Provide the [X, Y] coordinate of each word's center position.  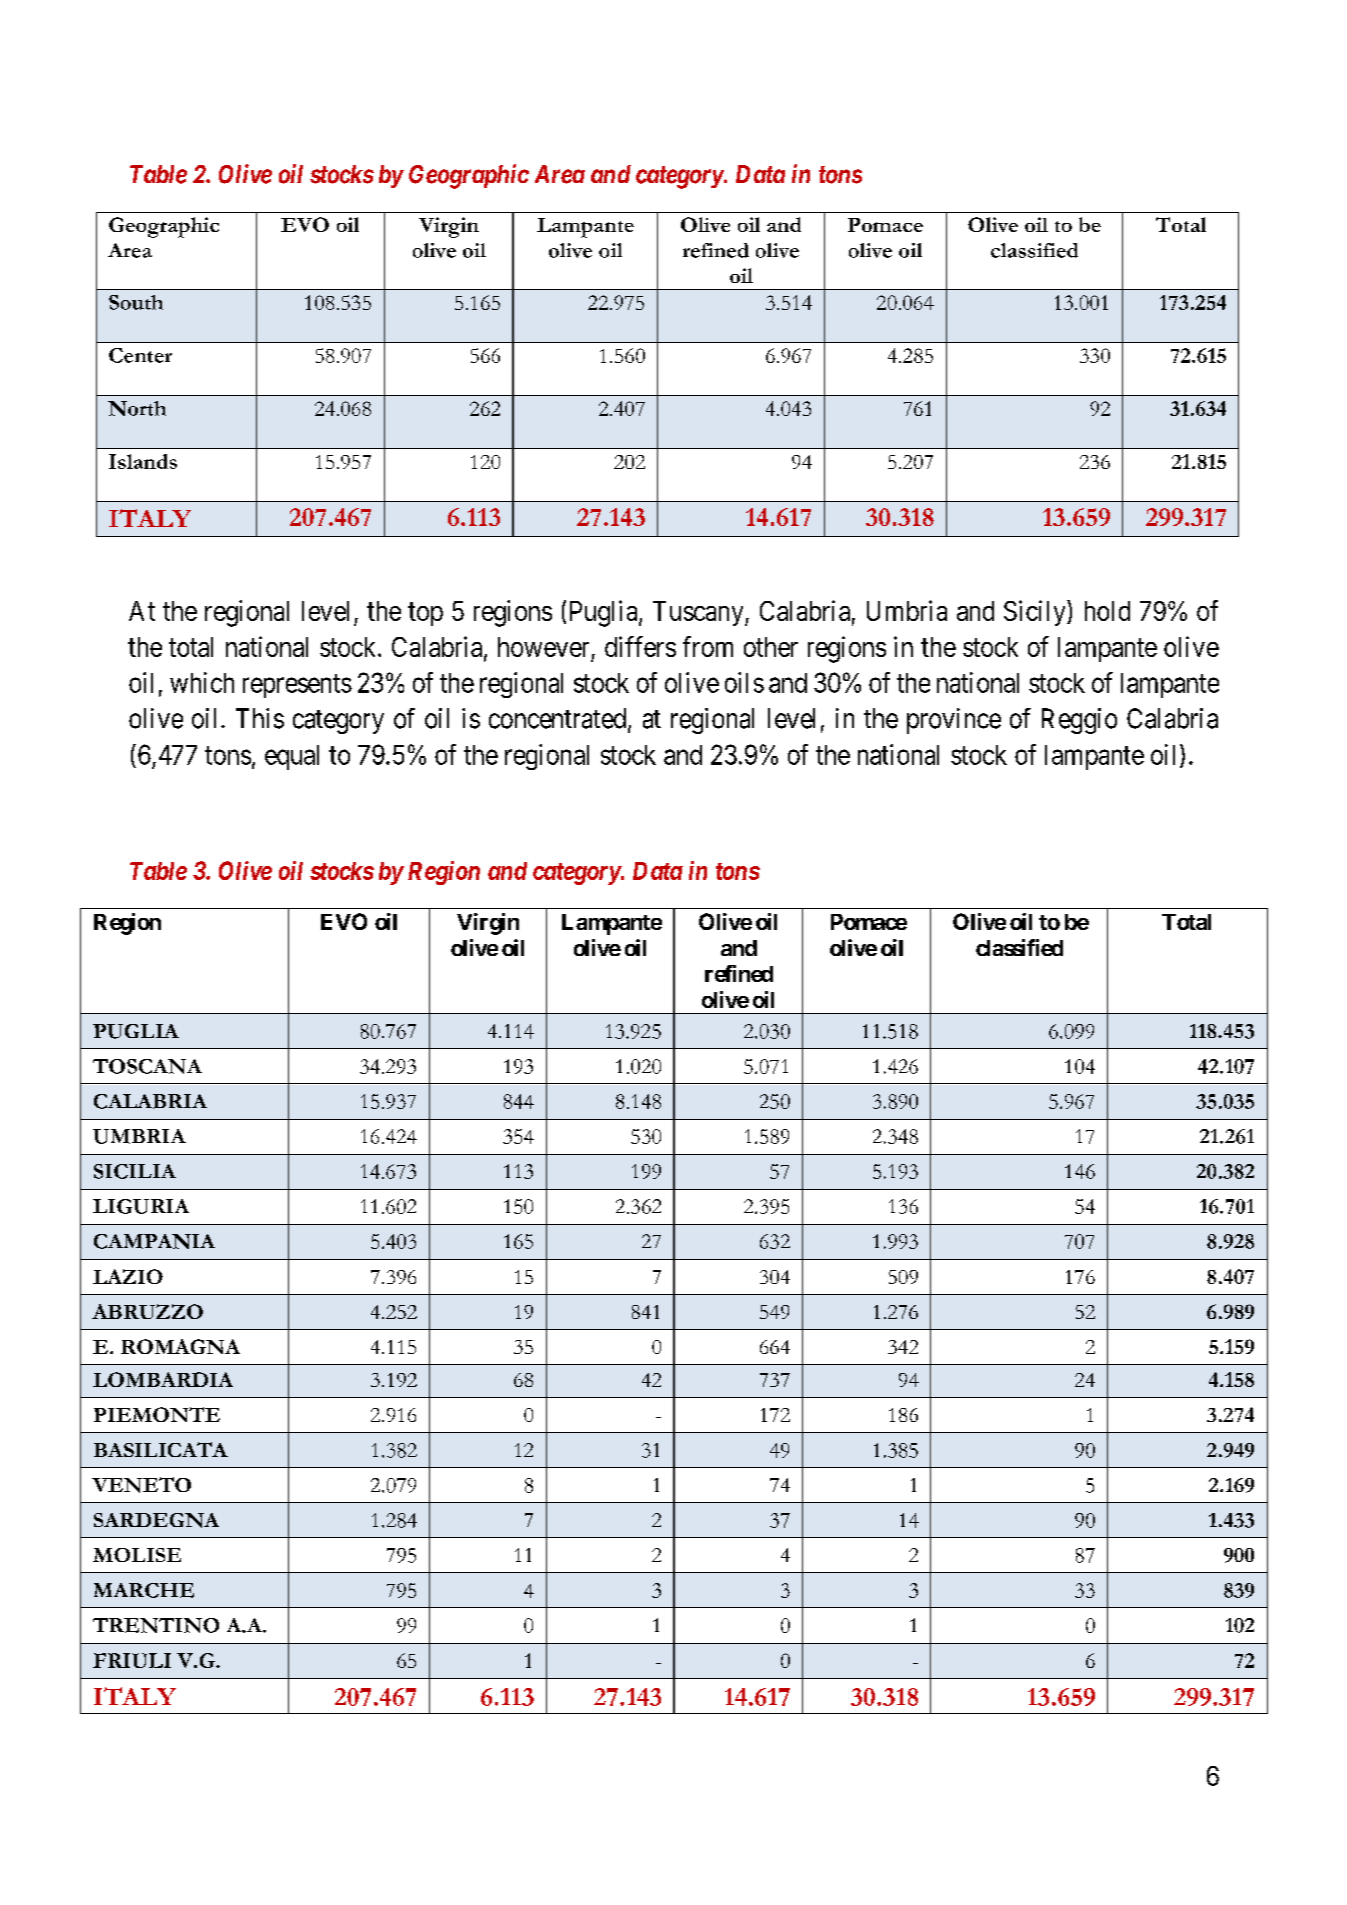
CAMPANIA [154, 1241]
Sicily [1036, 613]
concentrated [559, 719]
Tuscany [699, 613]
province [954, 721]
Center [140, 355]
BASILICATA [161, 1449]
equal [292, 757]
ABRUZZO [147, 1311]
